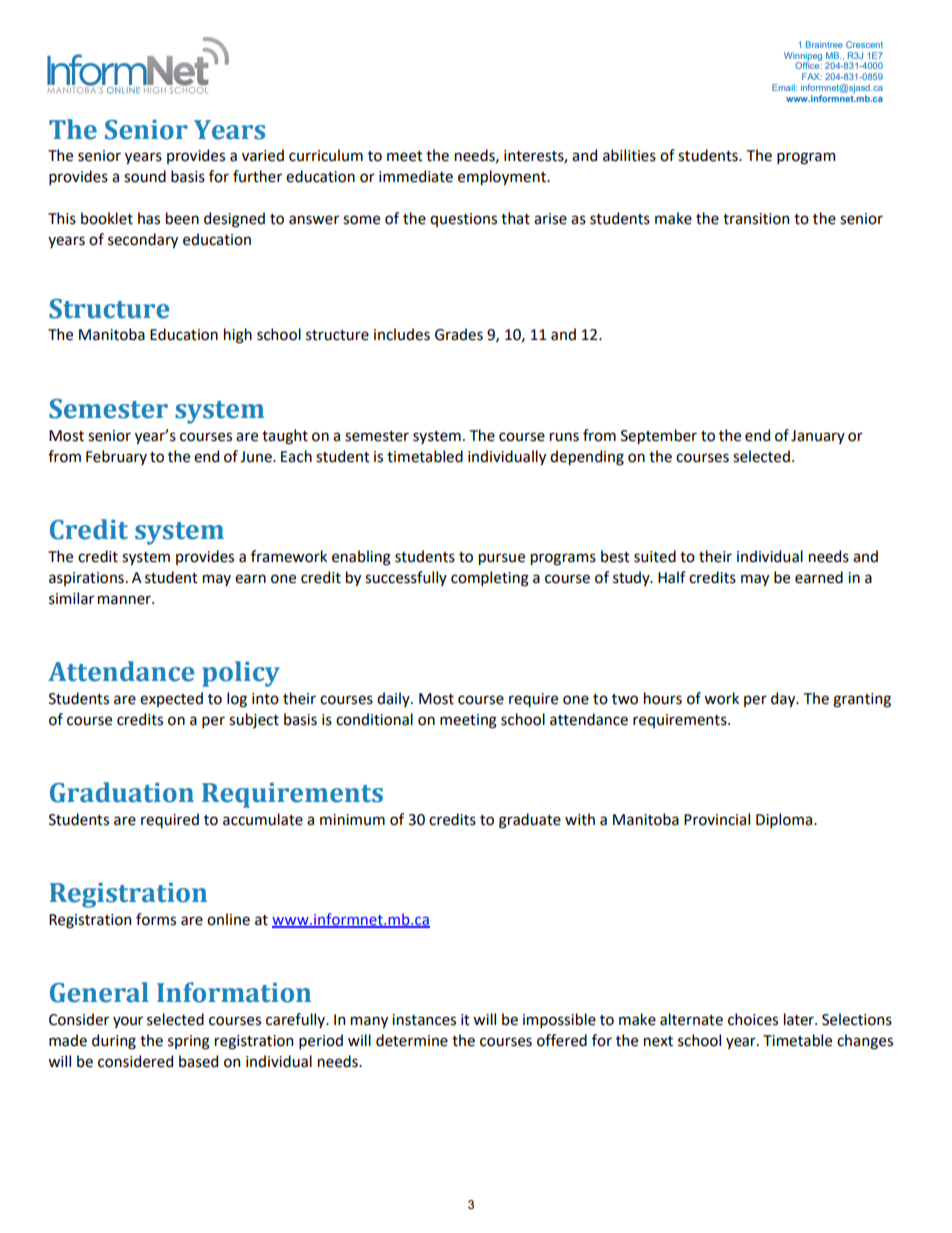 The image size is (952, 1233). Describe the element at coordinates (502, 559) in the page. I see `pursue` at that location.
